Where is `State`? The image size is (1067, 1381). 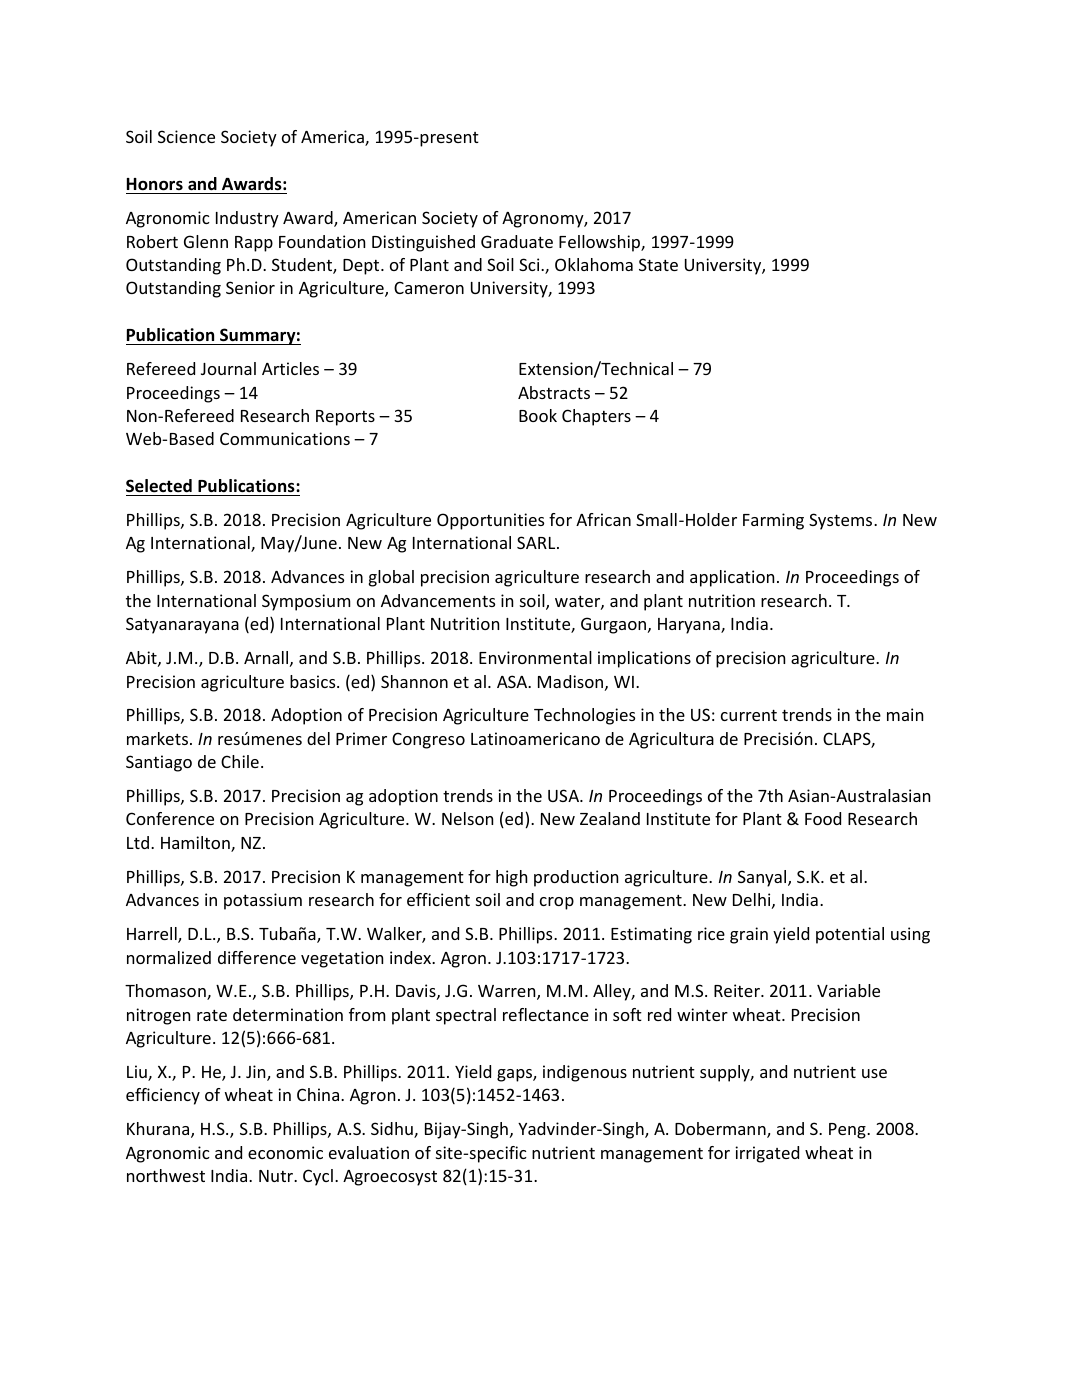 State is located at coordinates (658, 264).
